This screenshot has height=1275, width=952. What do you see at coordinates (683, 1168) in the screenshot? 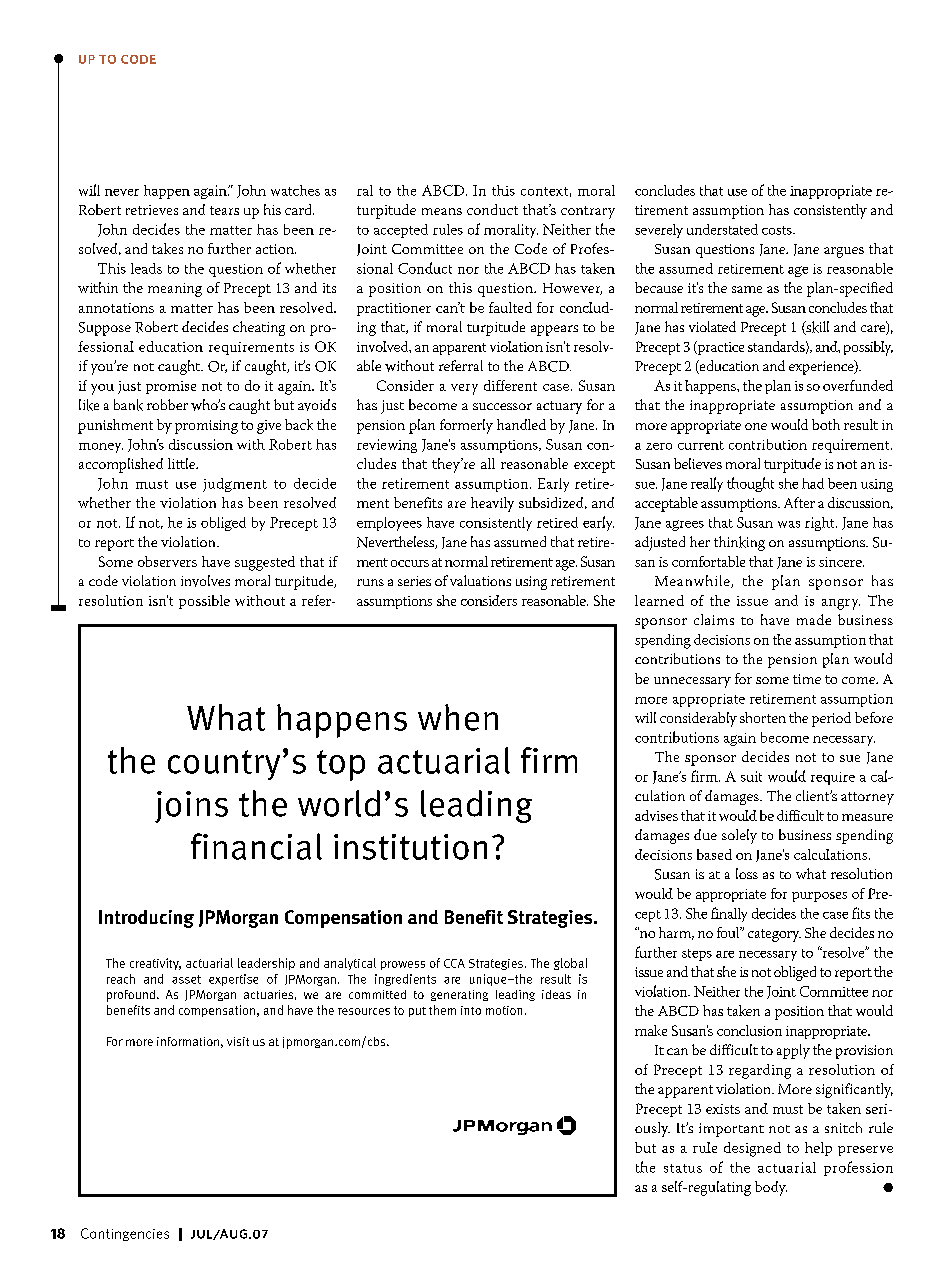
I see `status` at bounding box center [683, 1168].
